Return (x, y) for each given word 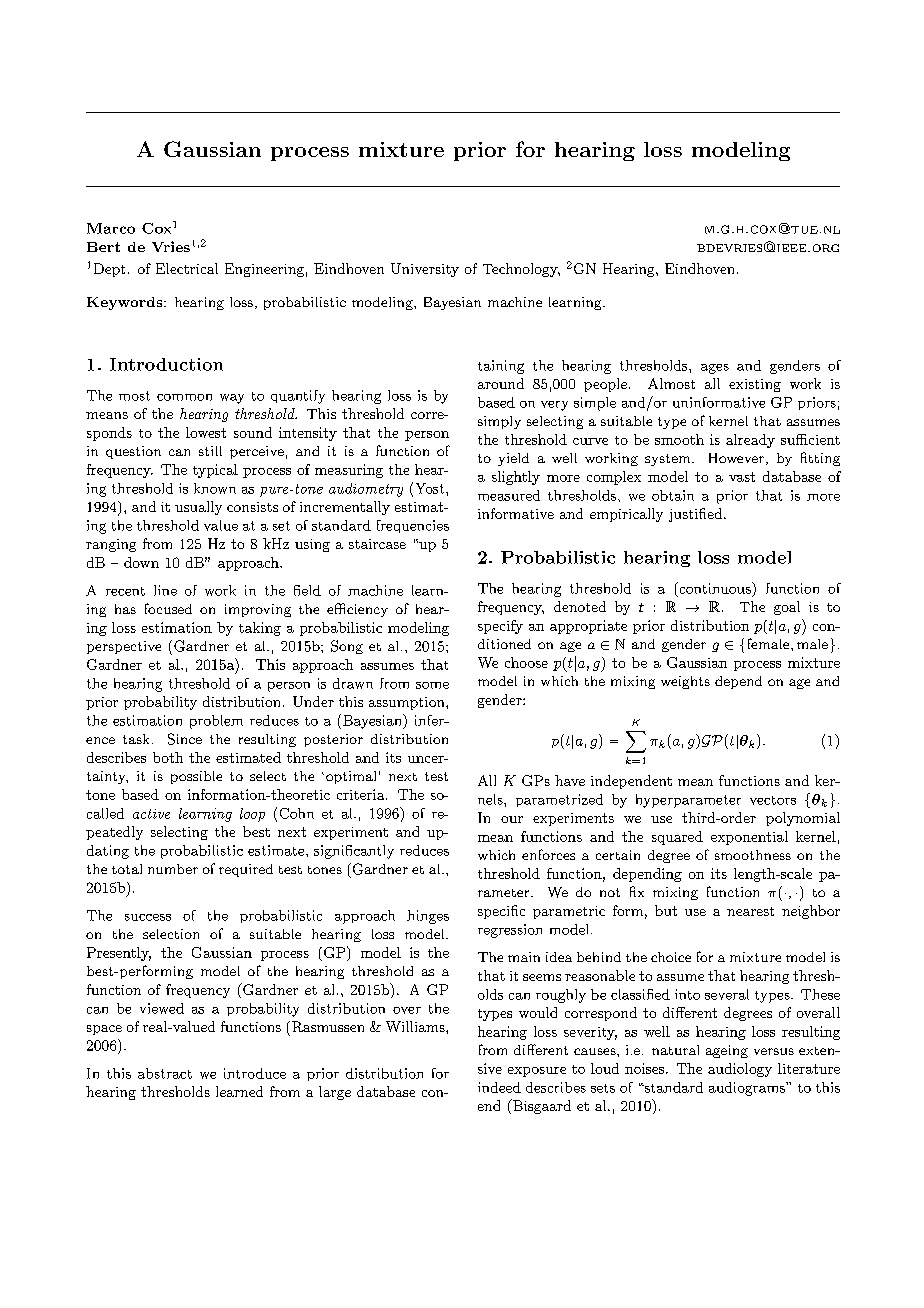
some (432, 685)
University (425, 270)
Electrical (187, 268)
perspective (124, 647)
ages (715, 369)
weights (685, 682)
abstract (165, 1073)
